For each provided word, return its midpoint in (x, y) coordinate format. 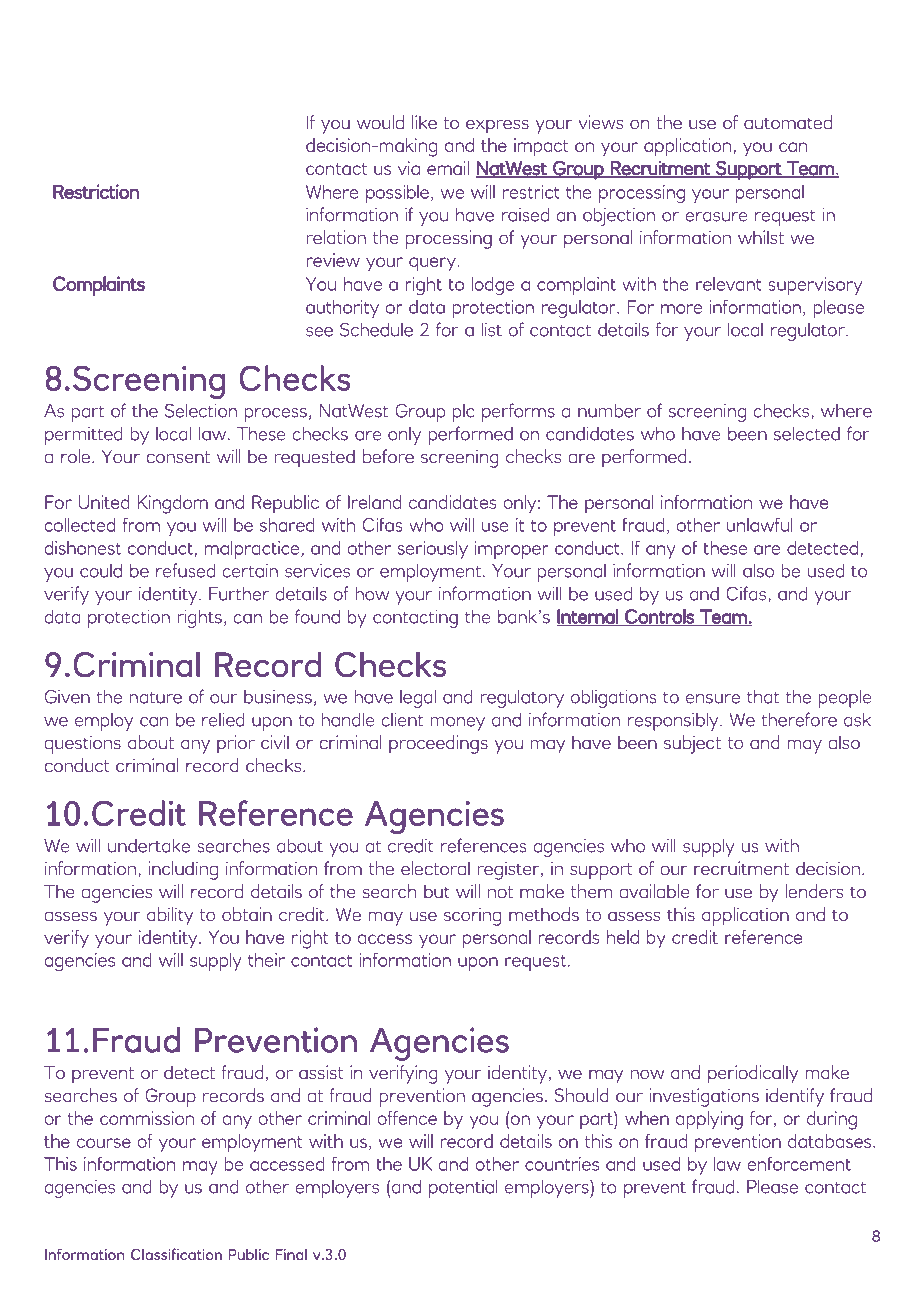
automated (788, 122)
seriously (433, 550)
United (104, 502)
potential (463, 1188)
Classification (176, 1254)
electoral (435, 868)
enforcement (799, 1164)
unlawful (760, 525)
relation (336, 237)
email (448, 168)
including (183, 870)
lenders (814, 891)
